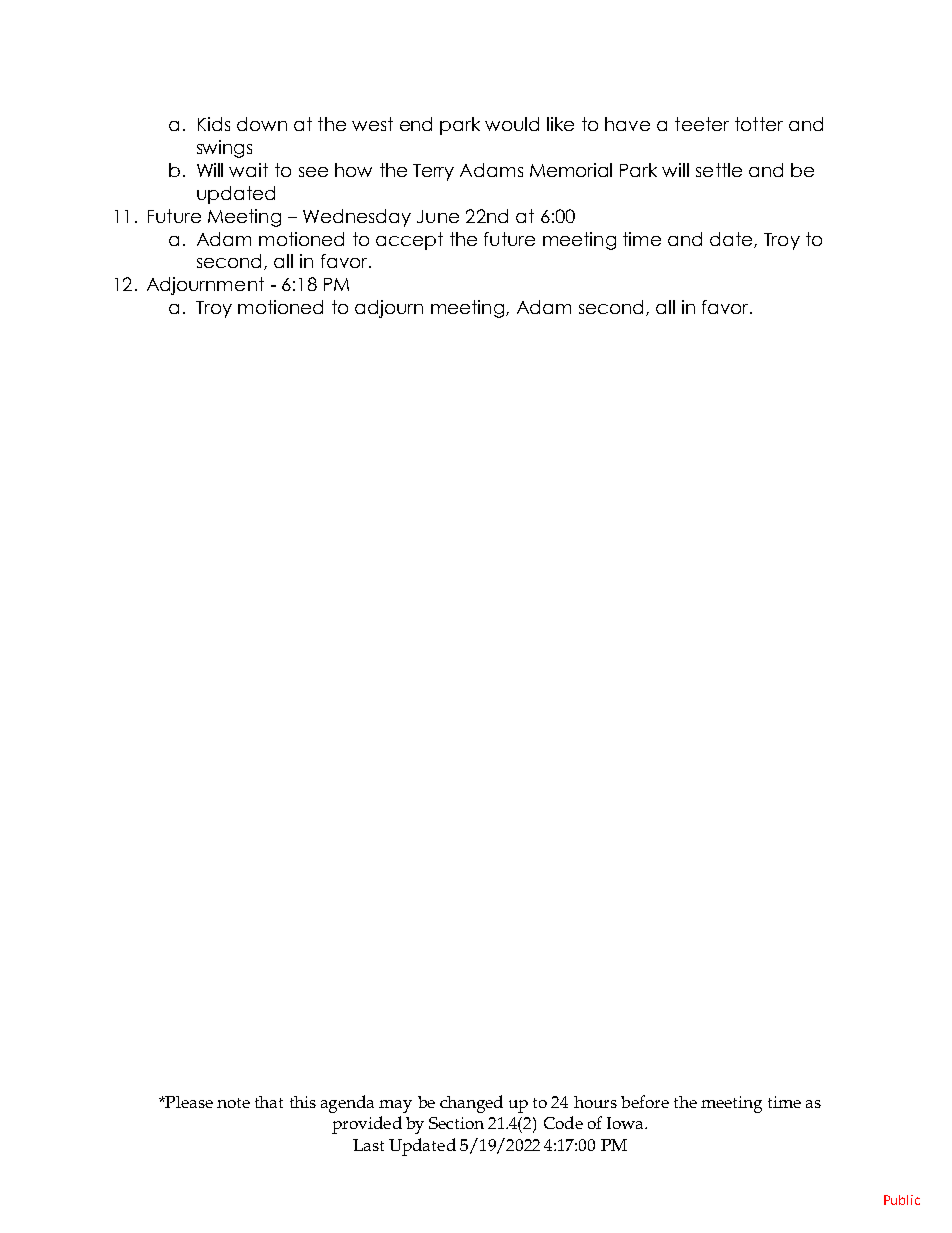 This image has height=1233, width=952. I want to click on accept, so click(409, 241).
